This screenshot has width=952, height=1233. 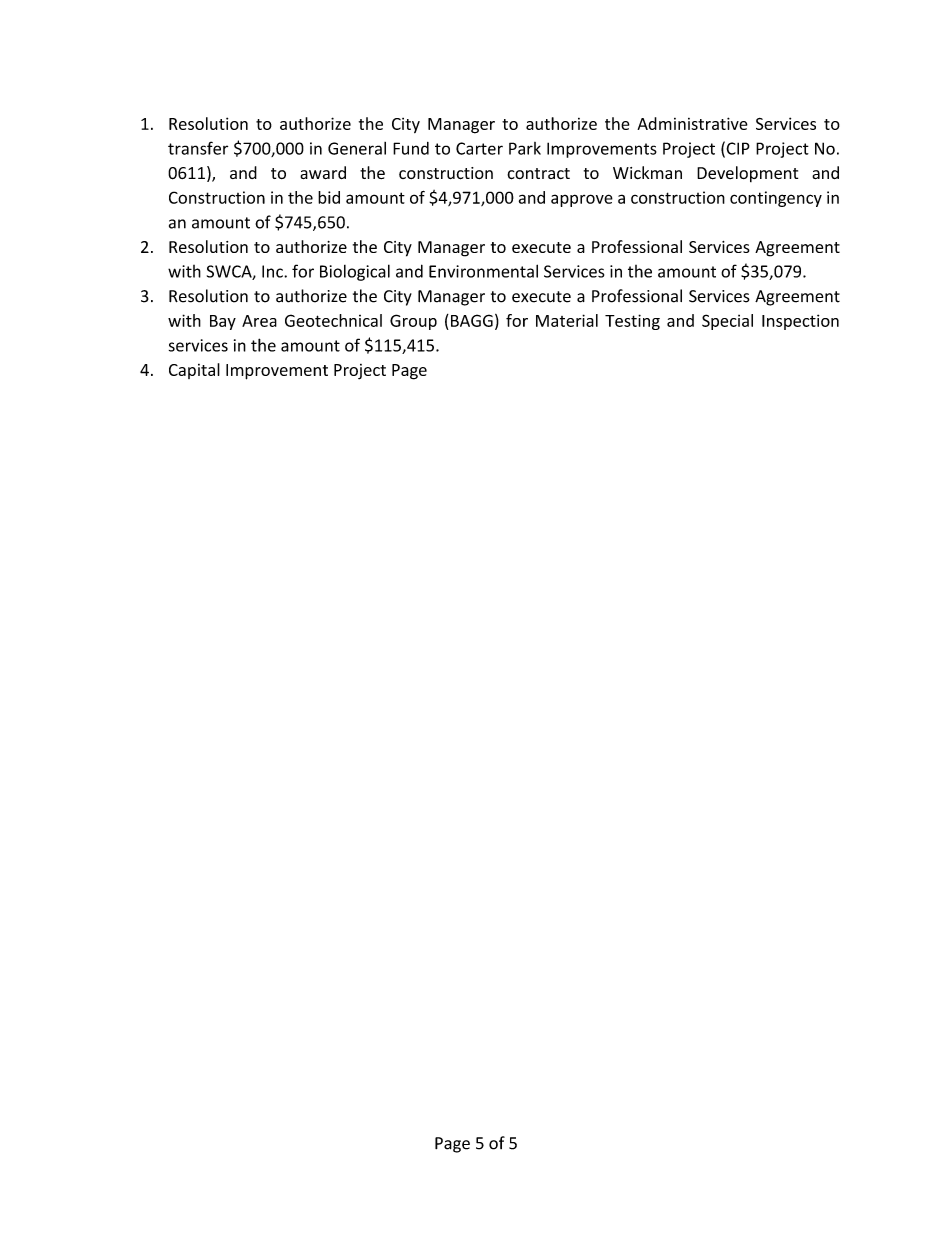 What do you see at coordinates (329, 197) in the screenshot?
I see `bid` at bounding box center [329, 197].
